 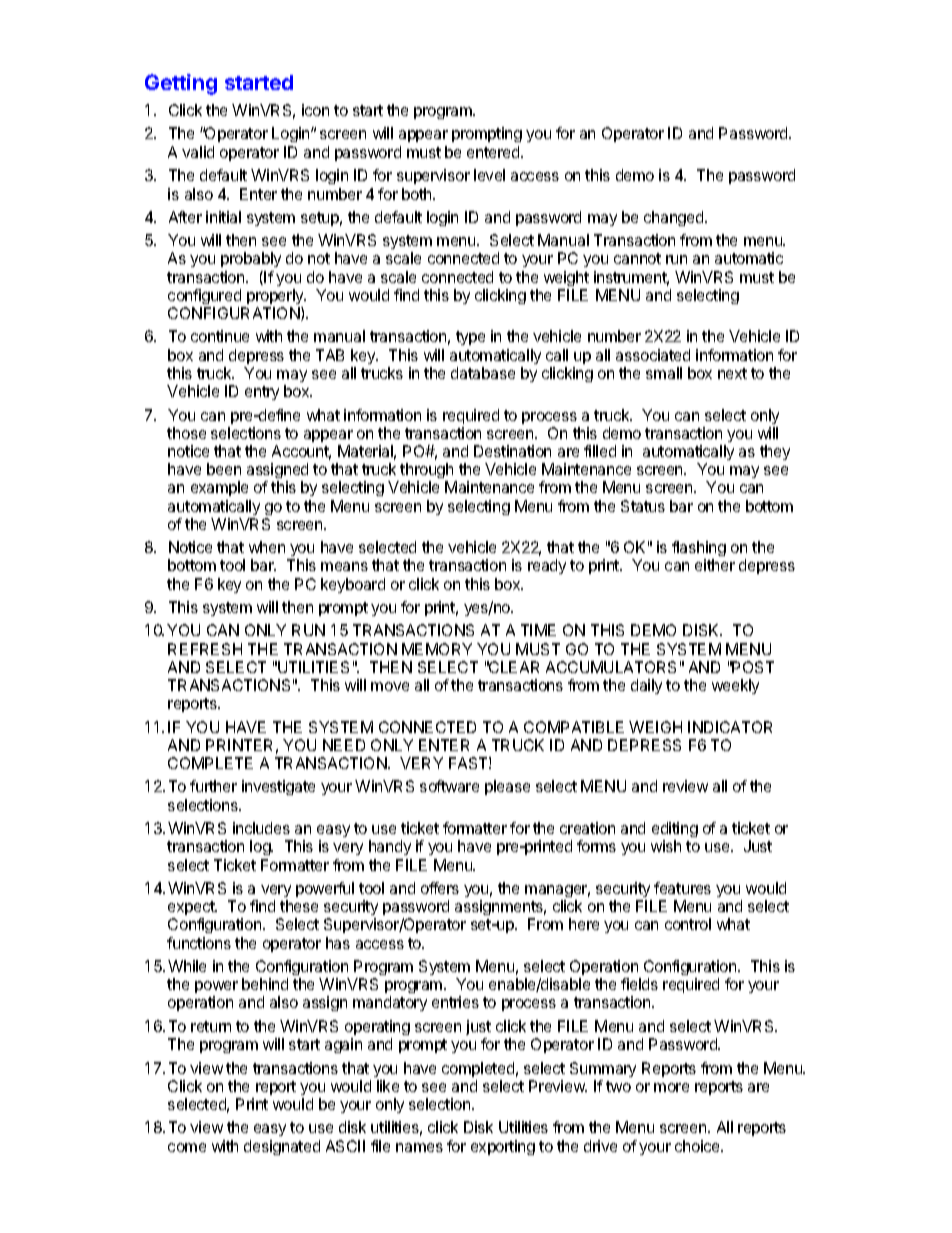 What do you see at coordinates (449, 786) in the screenshot?
I see `software` at bounding box center [449, 786].
